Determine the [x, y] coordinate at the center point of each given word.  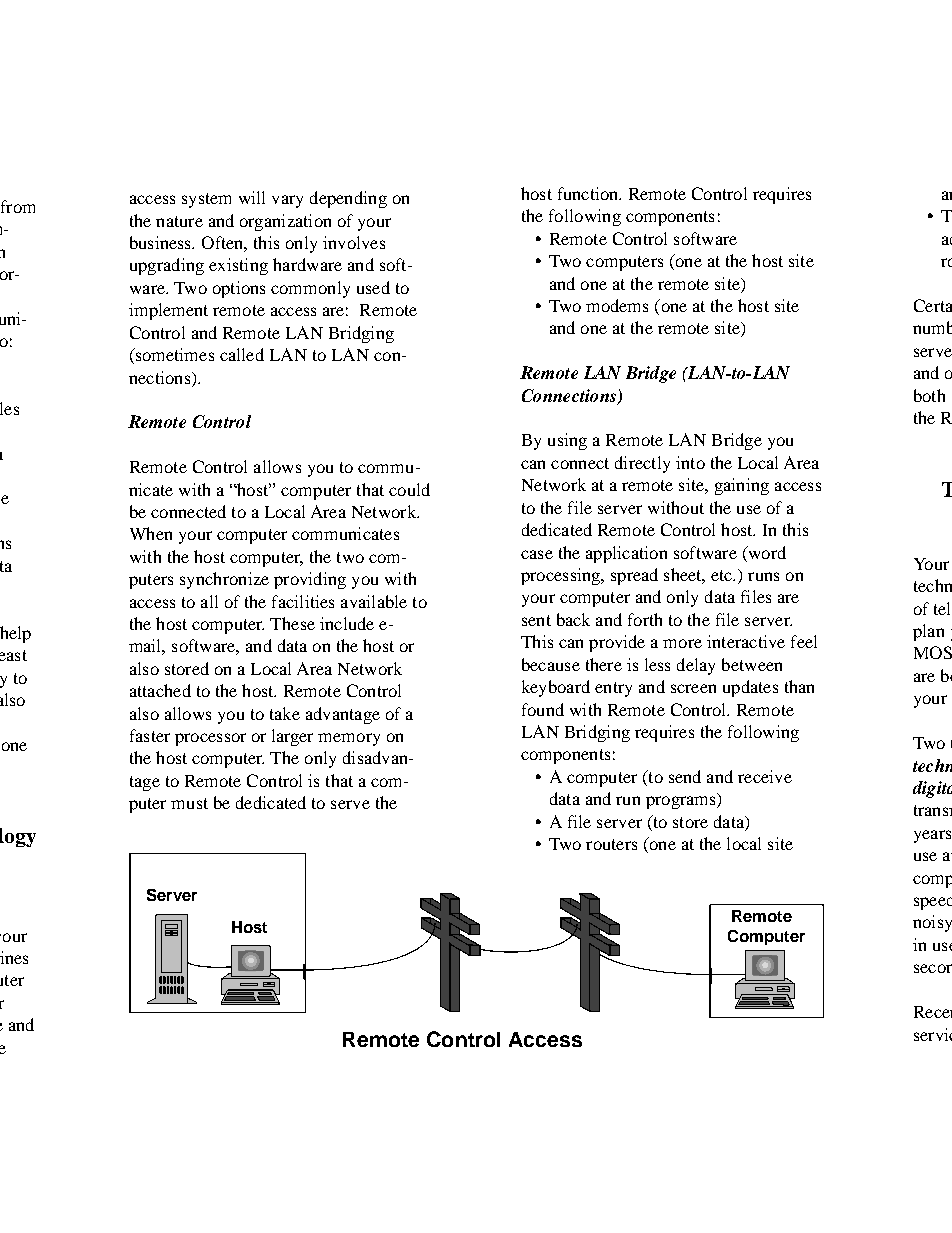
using [567, 441]
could [409, 489]
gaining [742, 486]
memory [349, 739]
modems [617, 305]
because [551, 664]
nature [179, 221]
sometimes [173, 356]
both [929, 395]
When [151, 533]
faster [150, 735]
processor [210, 739]
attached [160, 690]
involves [354, 242]
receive [765, 776]
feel [804, 641]
